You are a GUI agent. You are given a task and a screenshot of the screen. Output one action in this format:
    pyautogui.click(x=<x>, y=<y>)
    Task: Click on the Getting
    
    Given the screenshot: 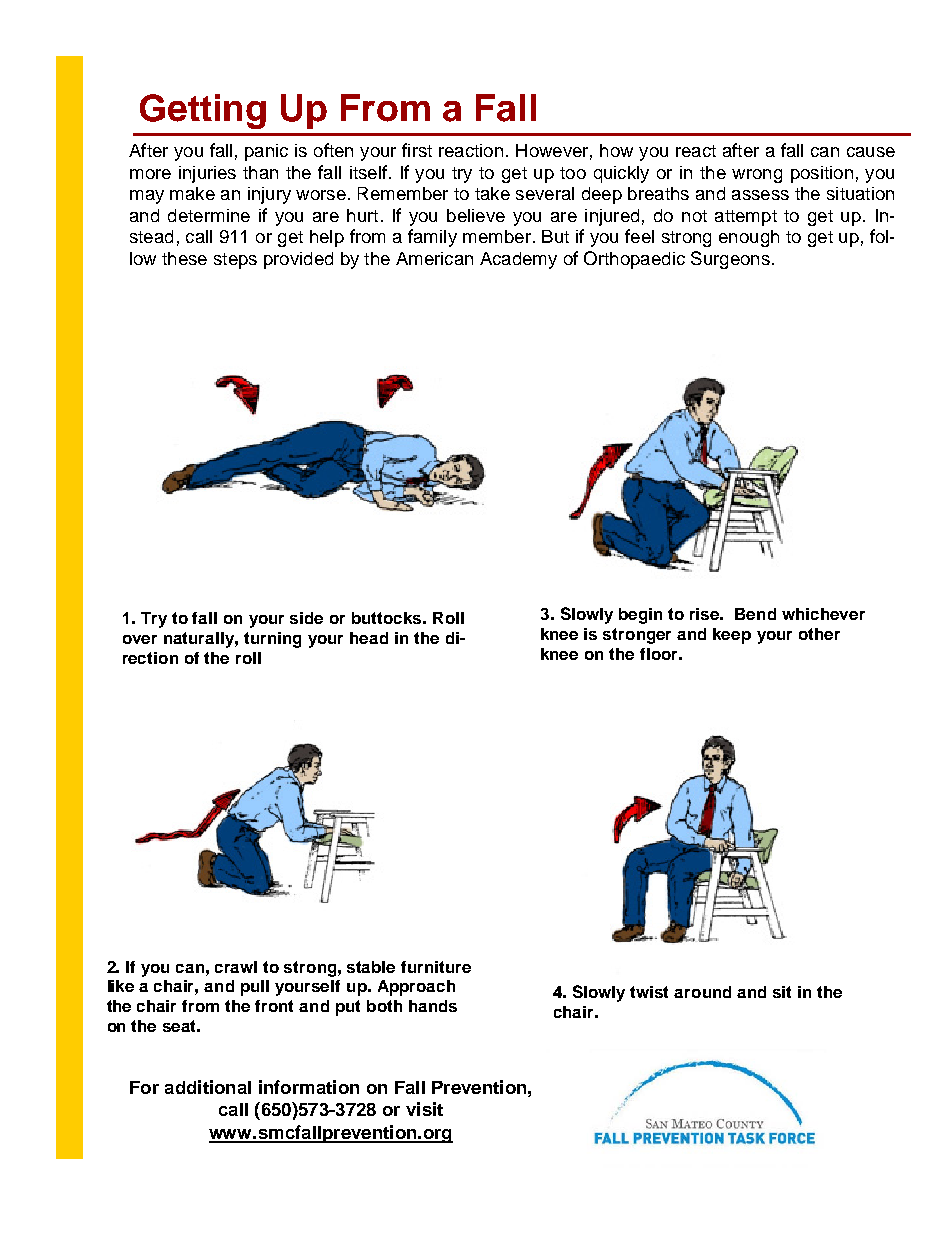 What is the action you would take?
    pyautogui.click(x=203, y=111)
